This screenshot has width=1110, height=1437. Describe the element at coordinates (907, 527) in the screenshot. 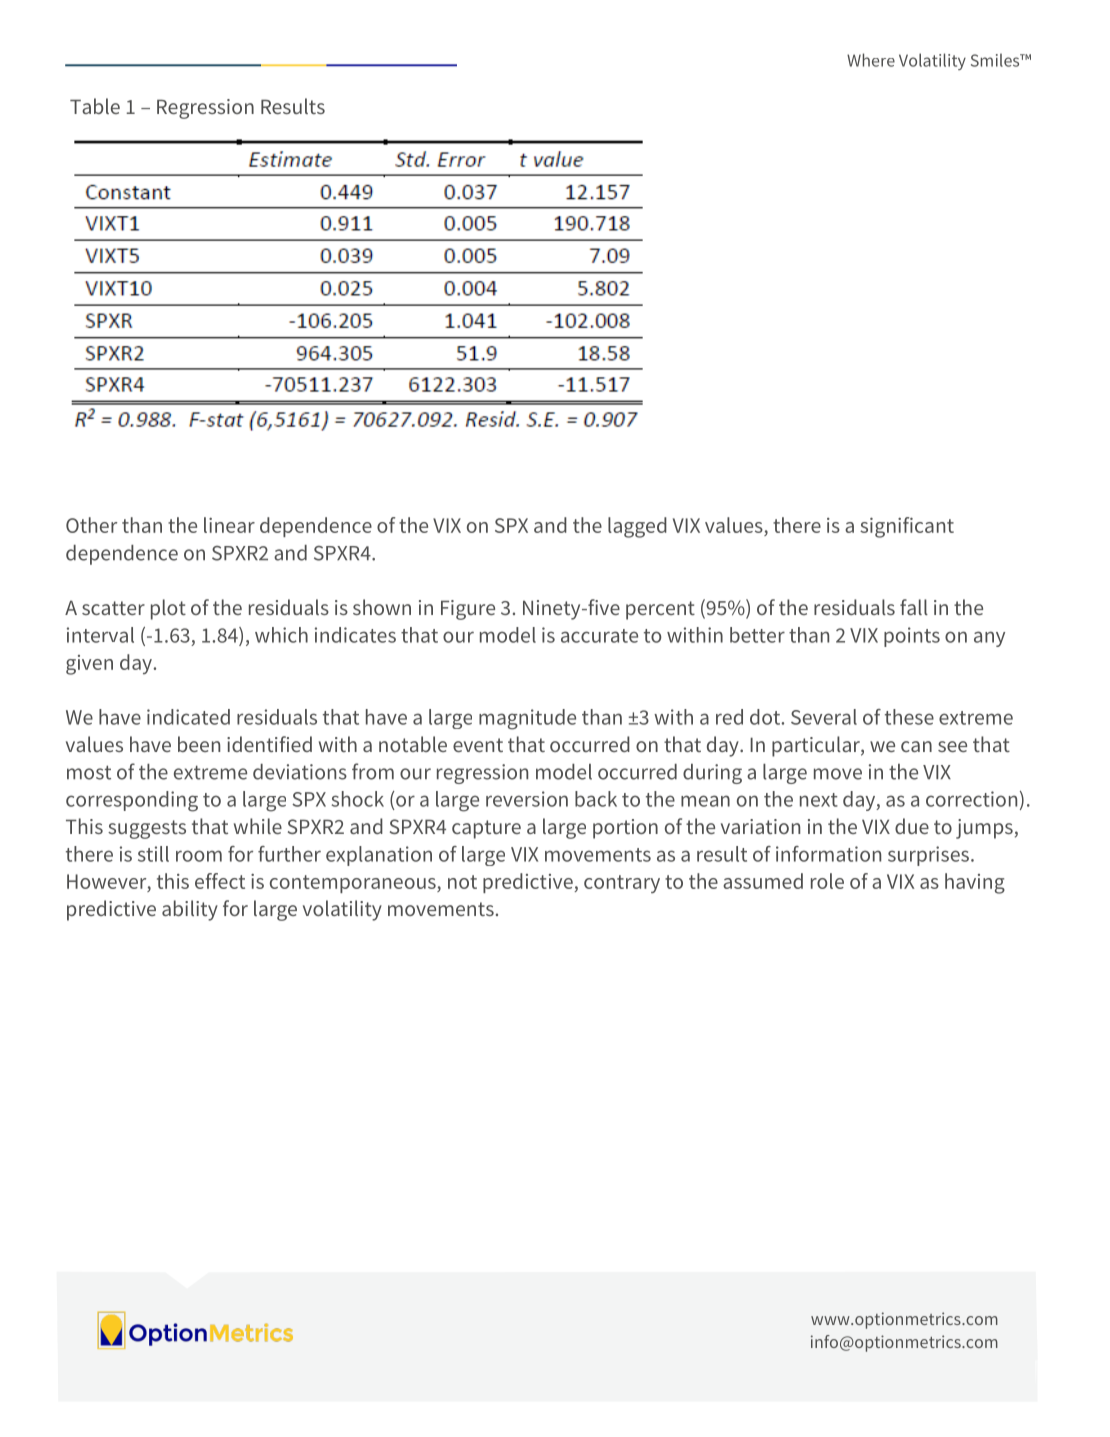

I see `significant` at that location.
